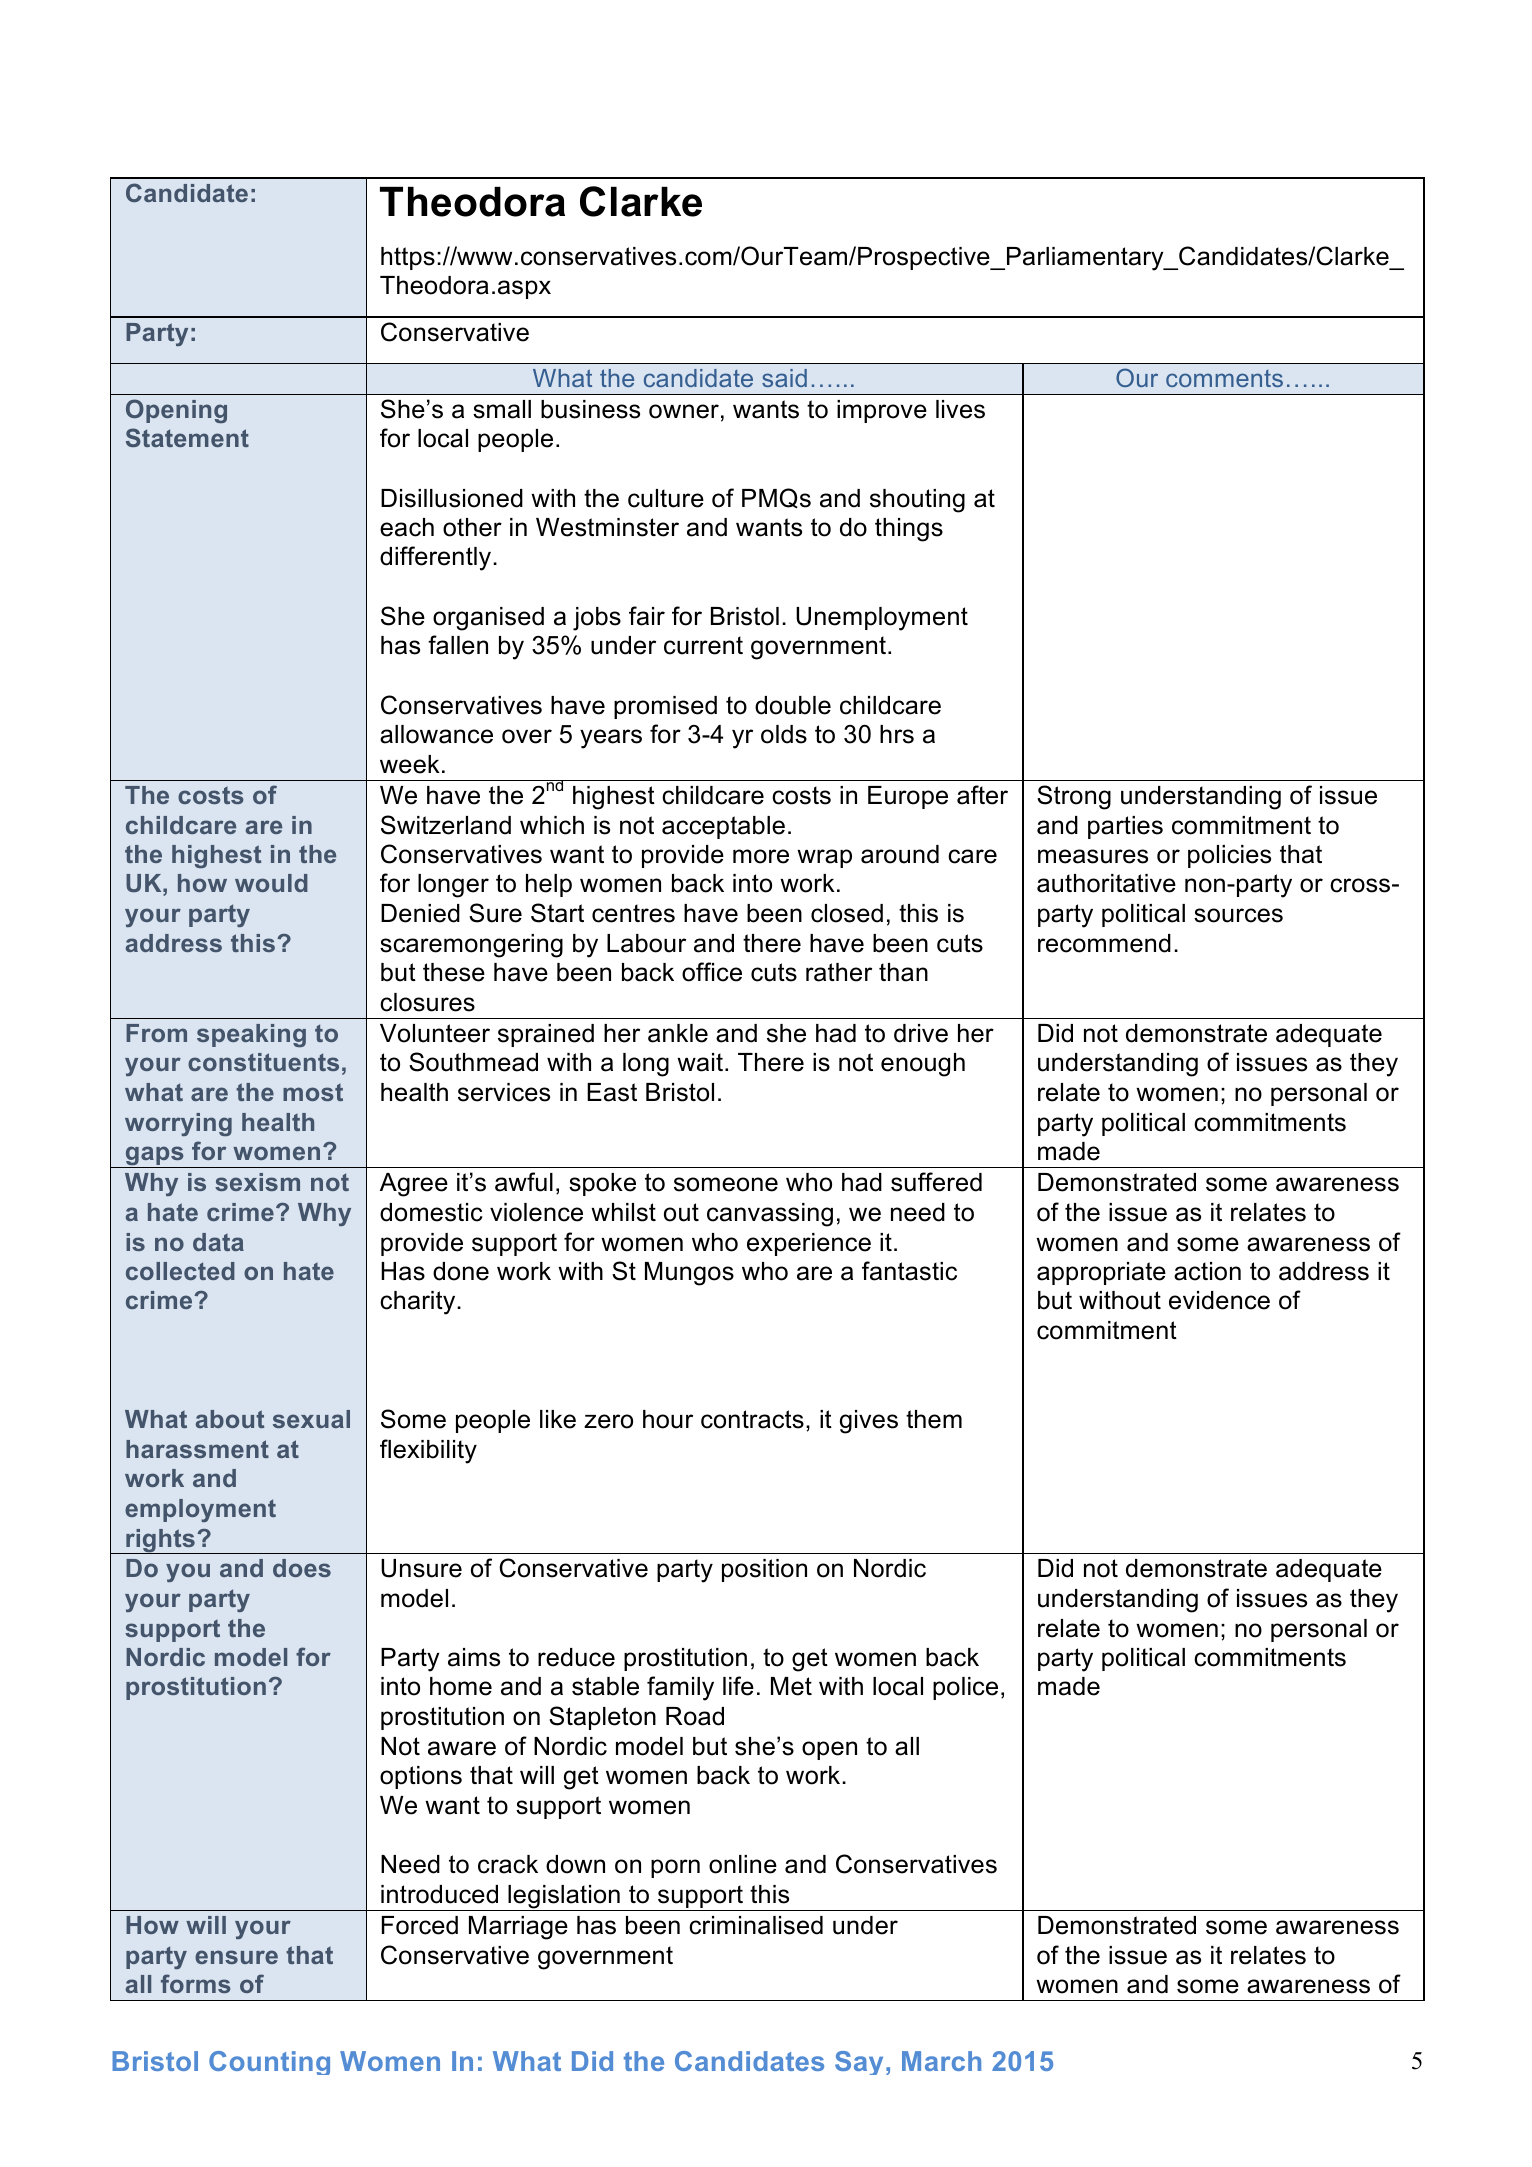 This image has height=2167, width=1532. What do you see at coordinates (1125, 827) in the image?
I see `parties` at bounding box center [1125, 827].
